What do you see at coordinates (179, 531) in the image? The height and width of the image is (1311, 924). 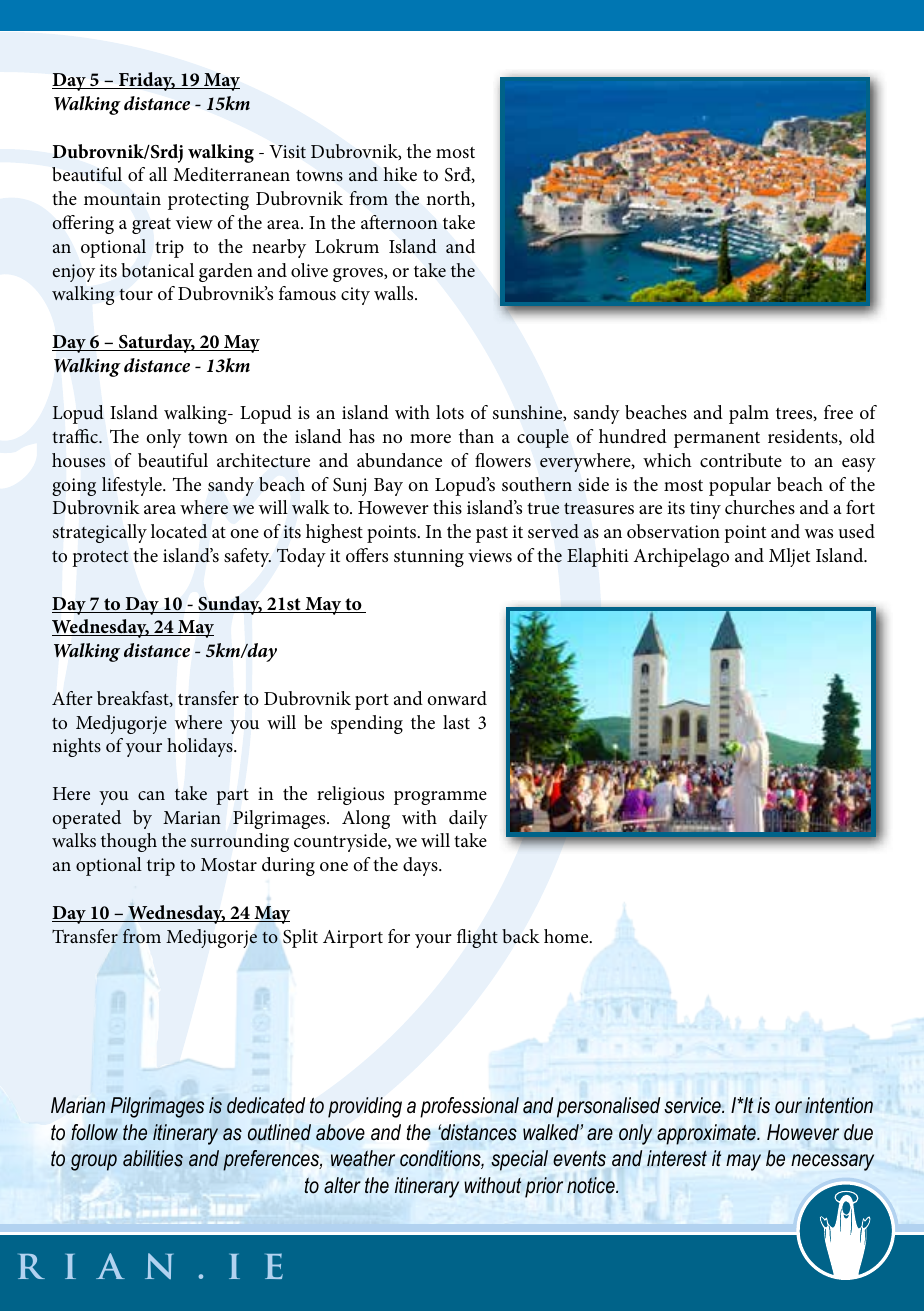 I see `located` at bounding box center [179, 531].
